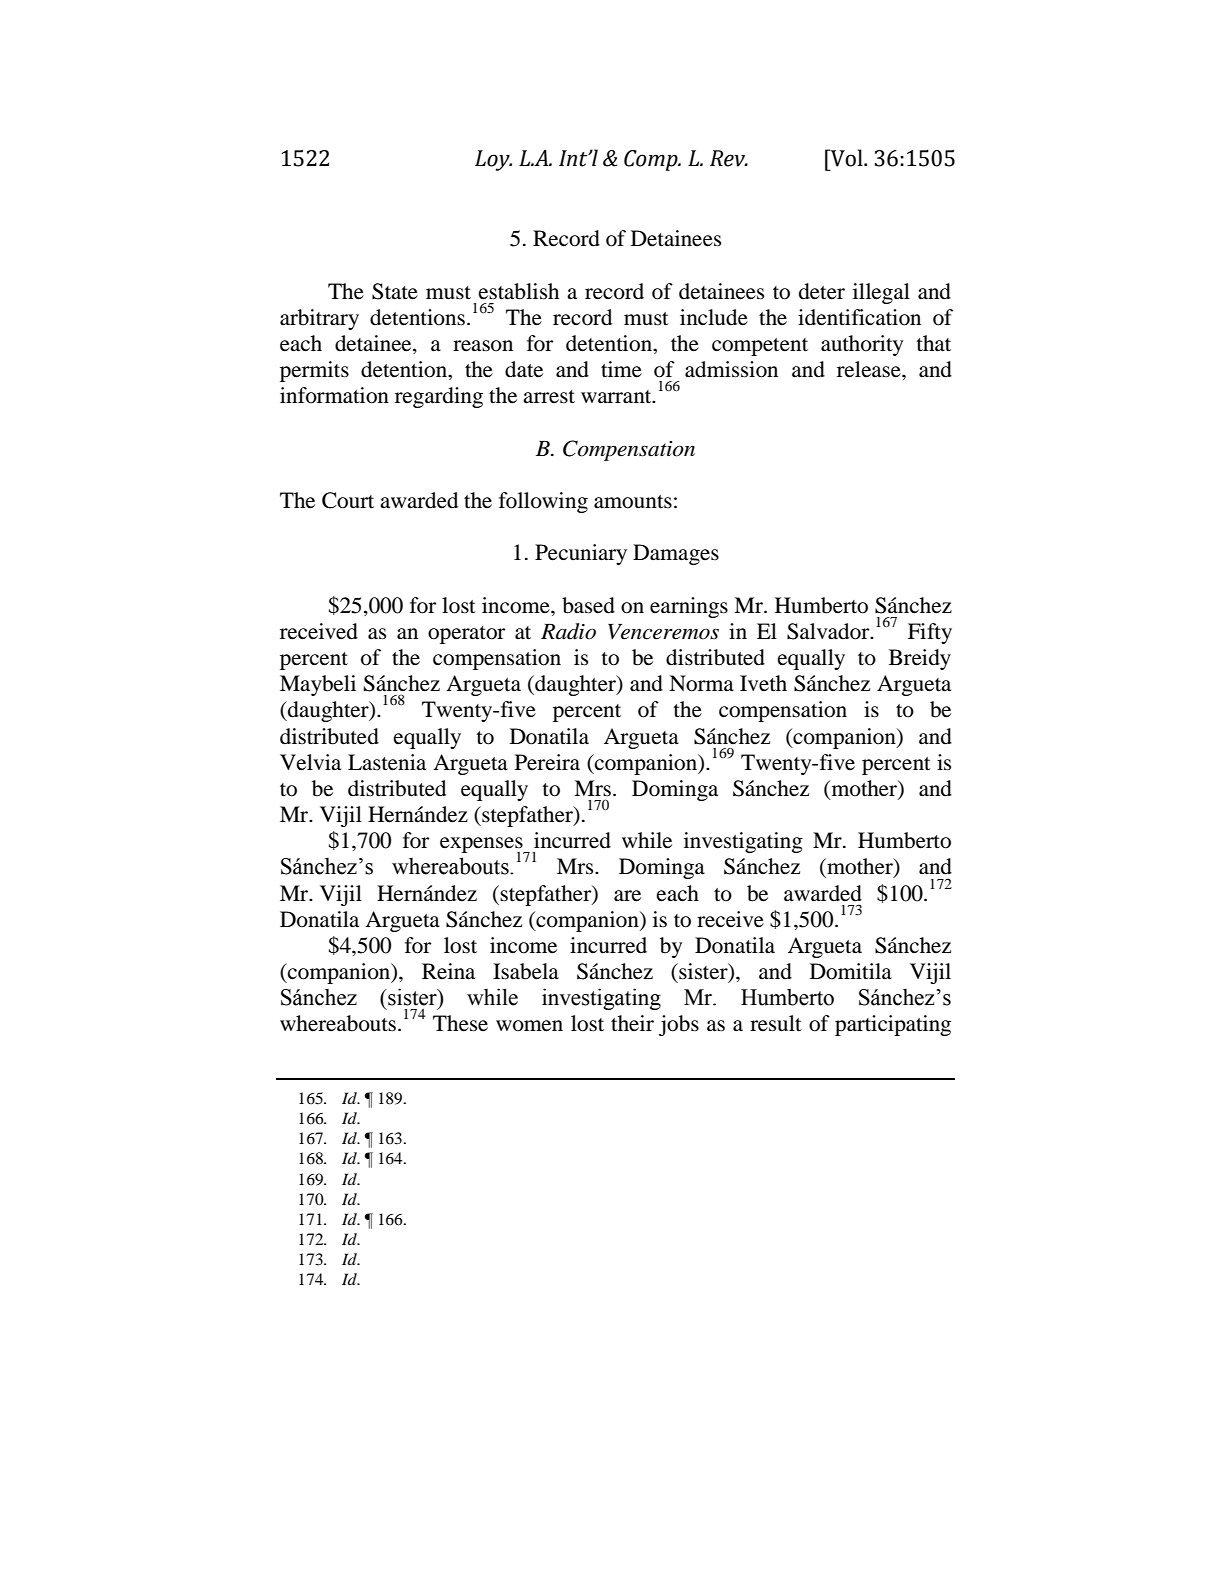 Image resolution: width=1232 pixels, height=1594 pixels. Describe the element at coordinates (588, 605) in the screenshot. I see `based` at that location.
